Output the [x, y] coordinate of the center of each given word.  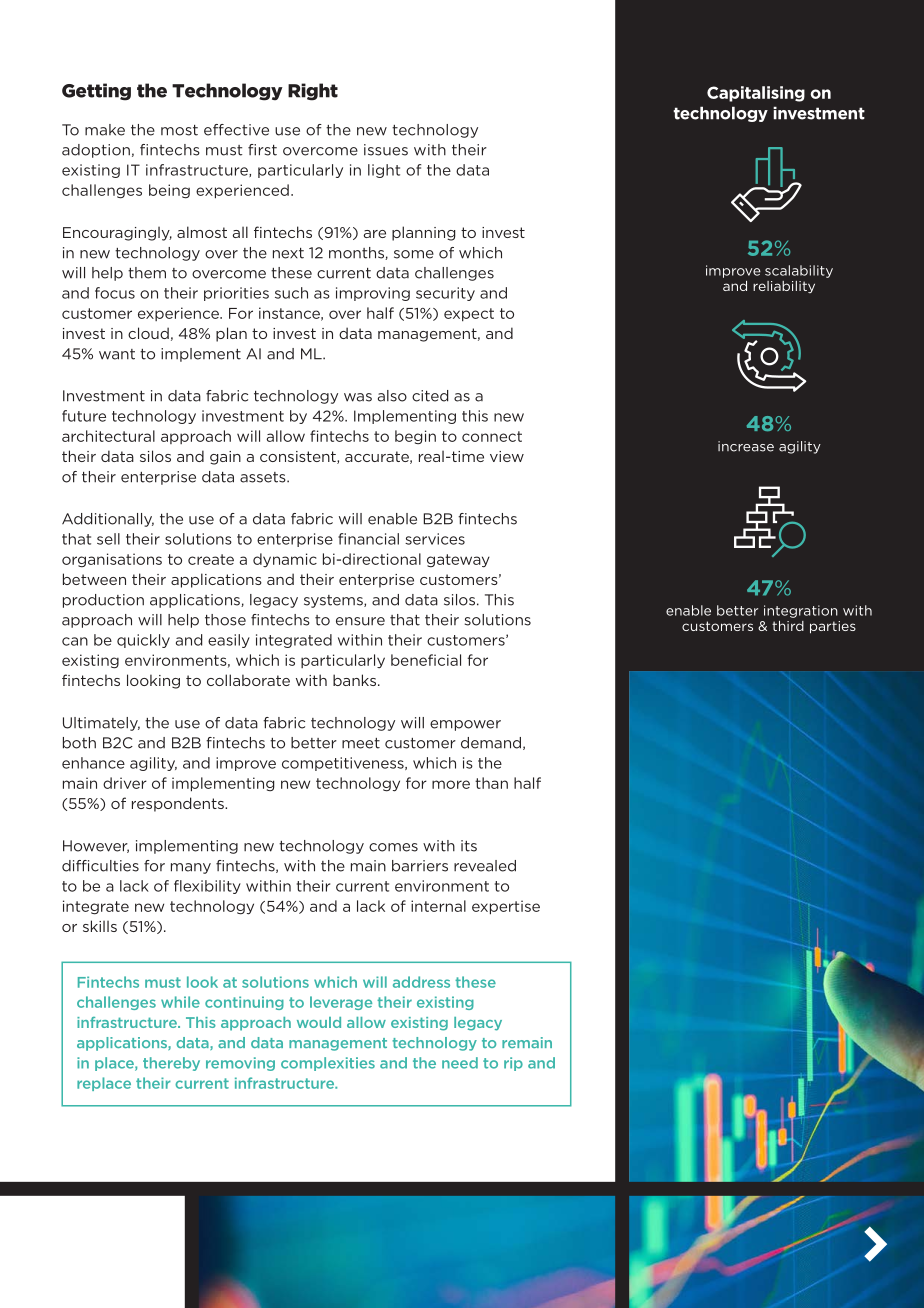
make [105, 130]
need [460, 1063]
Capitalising [756, 94]
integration [801, 611]
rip [513, 1064]
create [211, 559]
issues [386, 150]
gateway [458, 561]
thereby [171, 1064]
